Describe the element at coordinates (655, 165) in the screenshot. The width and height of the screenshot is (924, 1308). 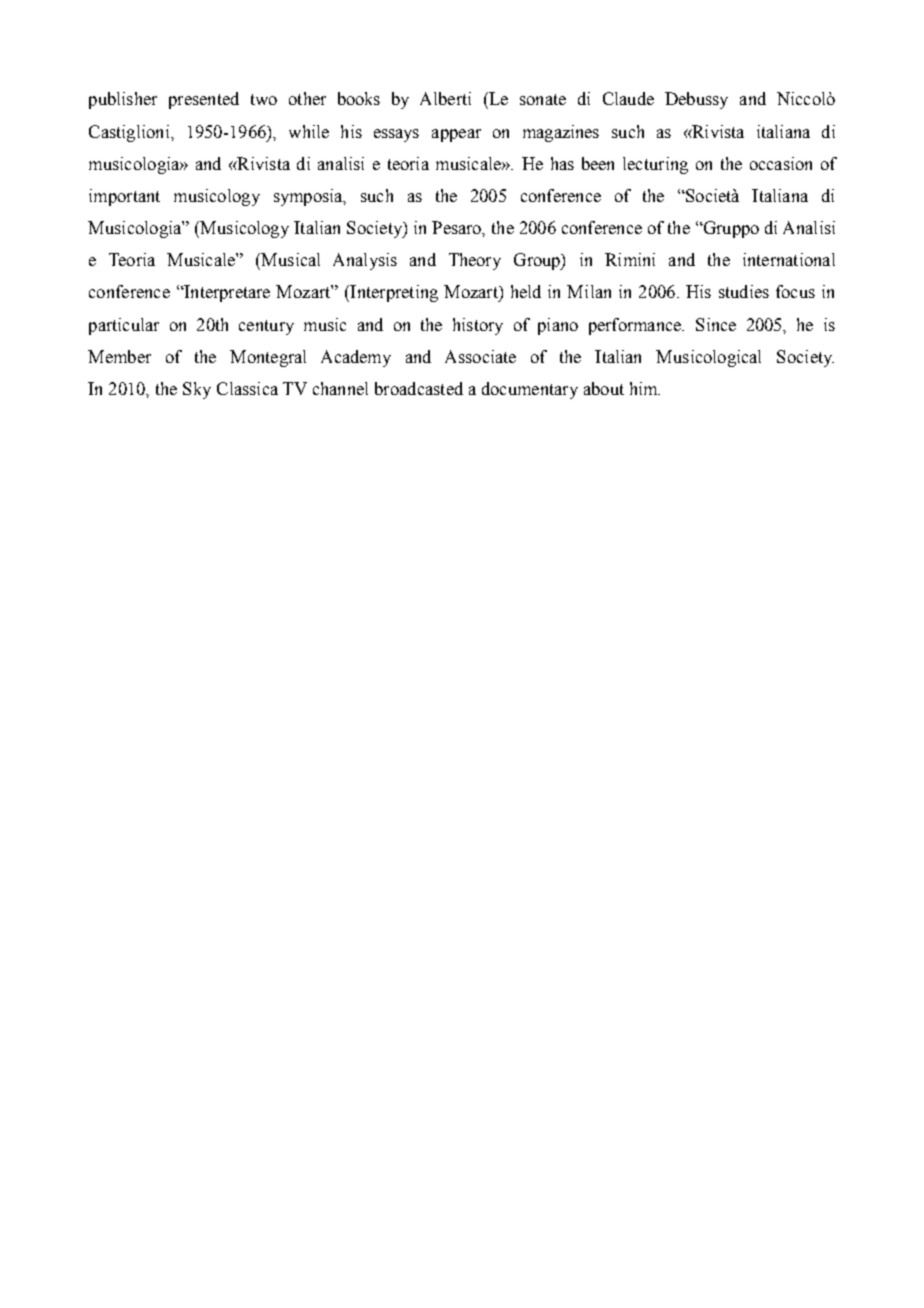
I see `lecturing` at that location.
